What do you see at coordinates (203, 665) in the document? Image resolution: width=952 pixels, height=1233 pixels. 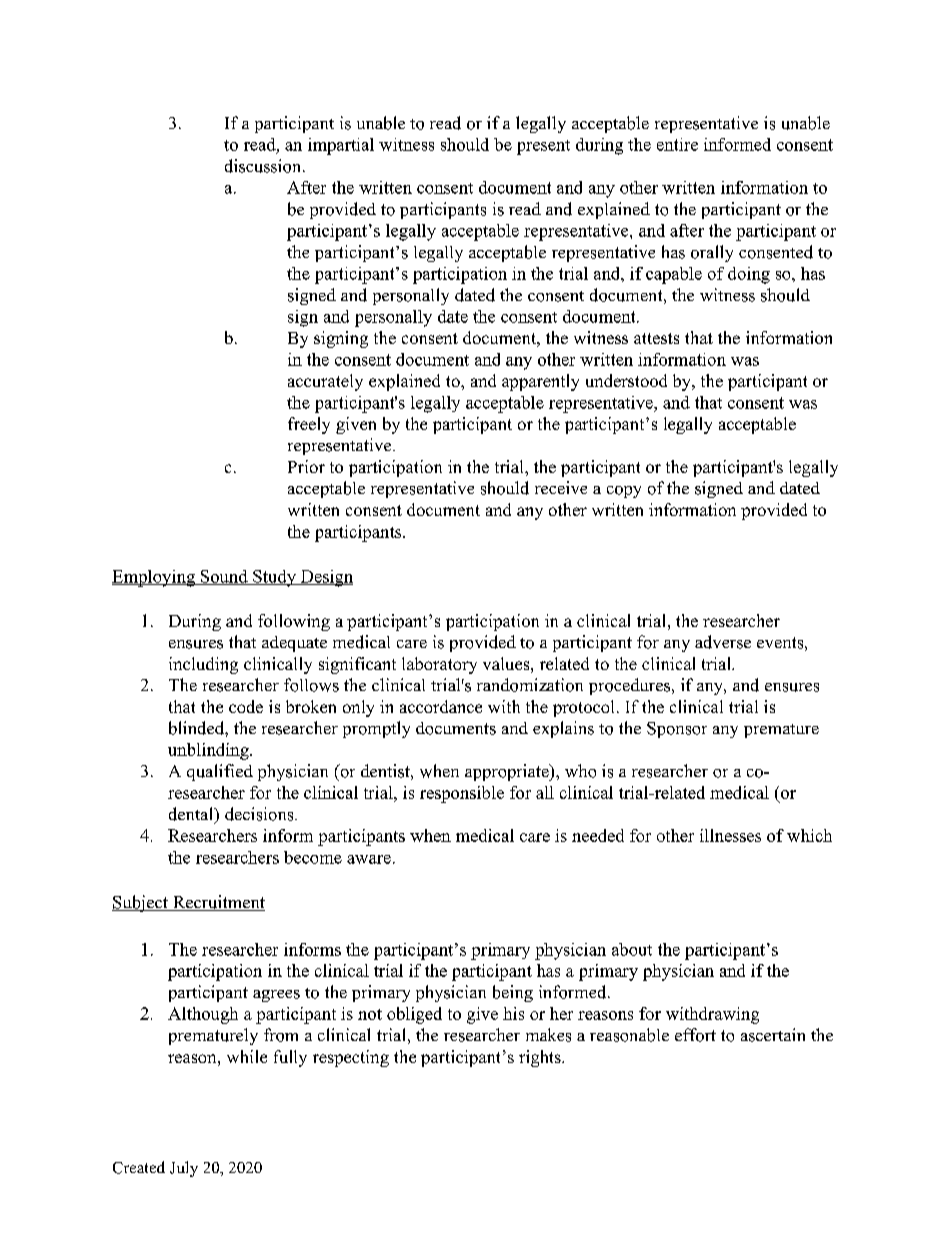 I see `including` at bounding box center [203, 665].
